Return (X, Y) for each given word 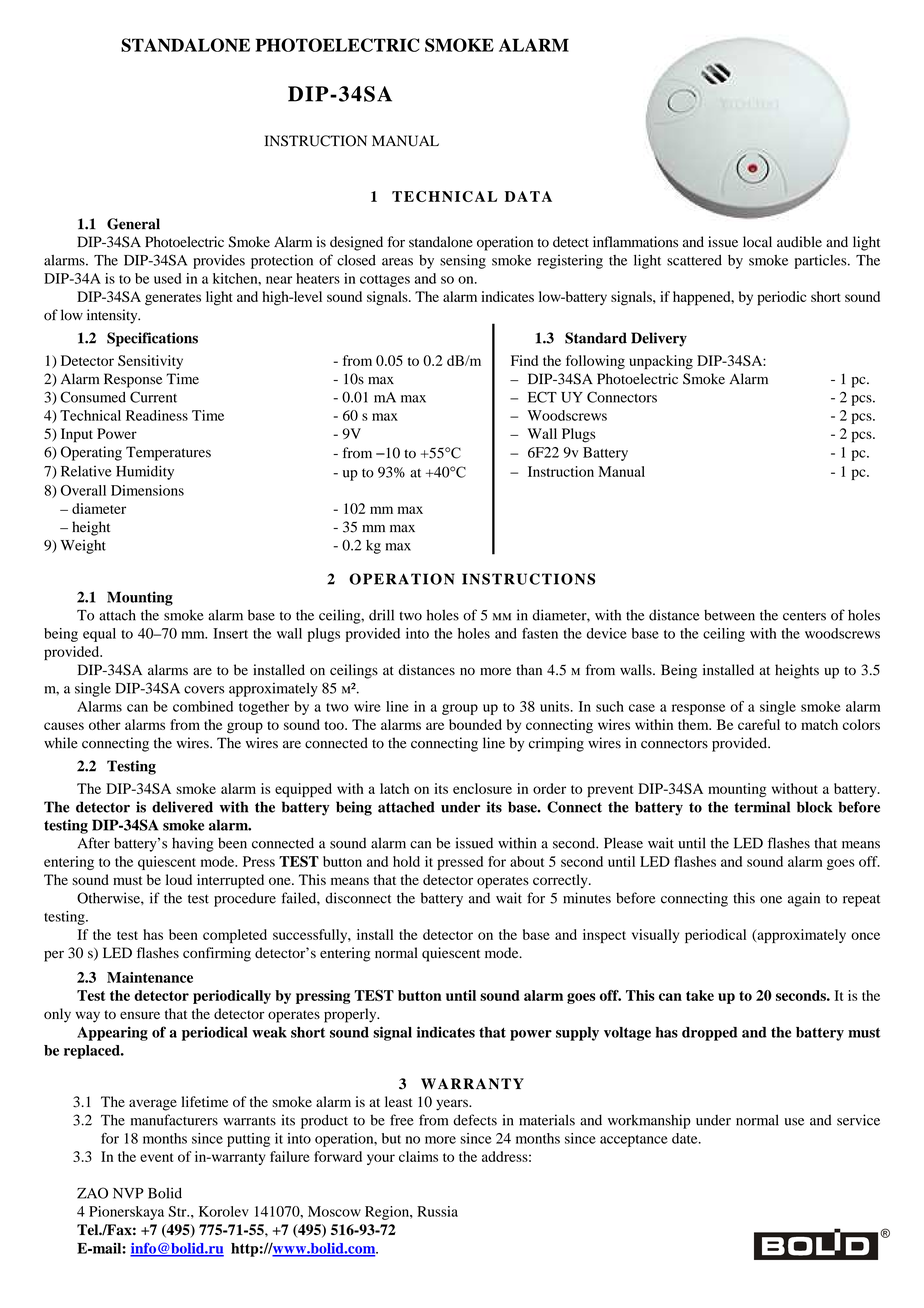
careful (759, 724)
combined (203, 706)
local (757, 242)
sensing (463, 261)
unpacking (661, 362)
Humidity (145, 472)
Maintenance (150, 977)
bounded (475, 724)
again (804, 899)
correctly (561, 881)
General (133, 224)
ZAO (92, 1193)
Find (524, 360)
